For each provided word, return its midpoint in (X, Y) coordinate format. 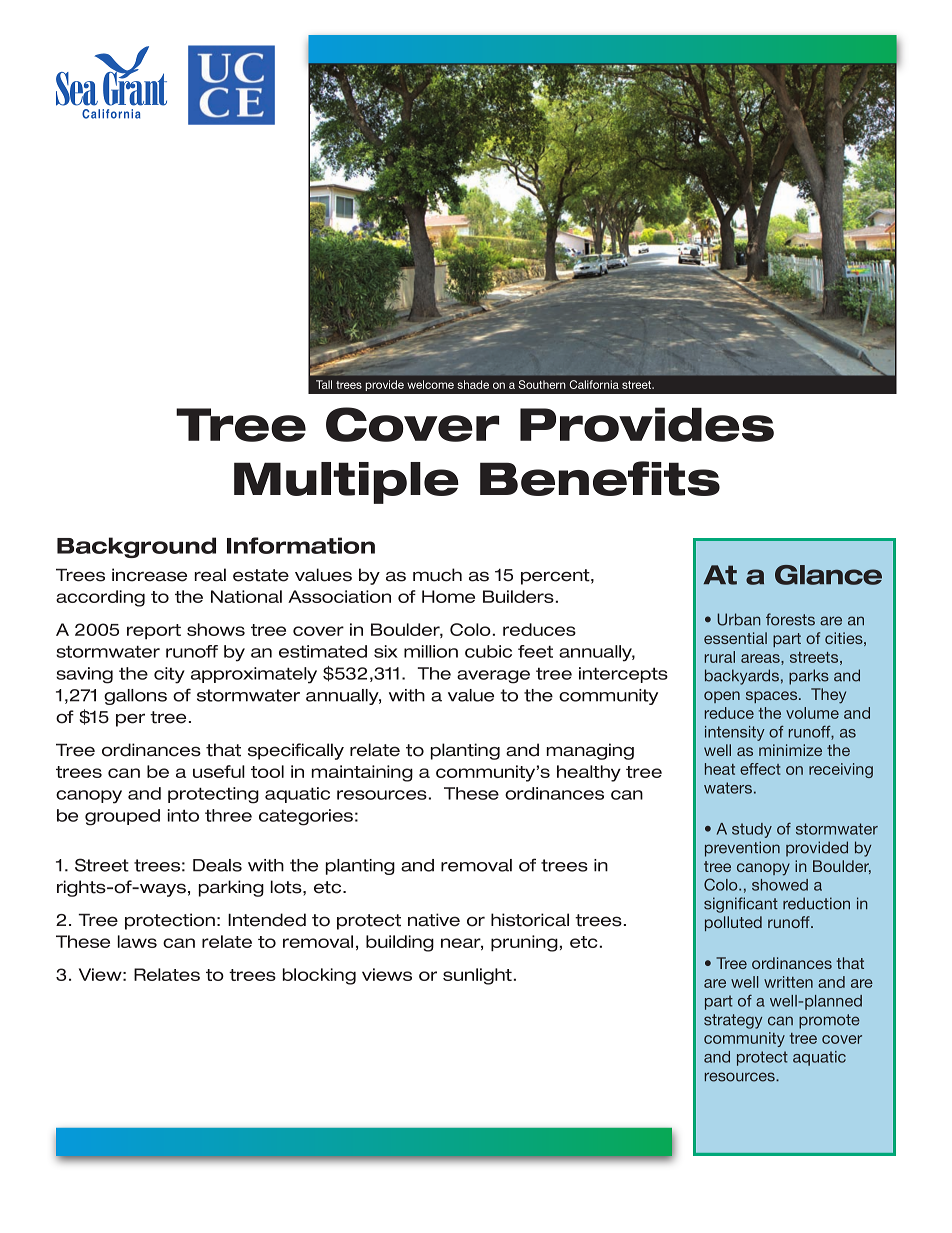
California (594, 384)
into (183, 815)
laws (137, 941)
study (752, 830)
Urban (739, 619)
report (154, 631)
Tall (324, 384)
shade (473, 384)
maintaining (362, 773)
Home (448, 596)
